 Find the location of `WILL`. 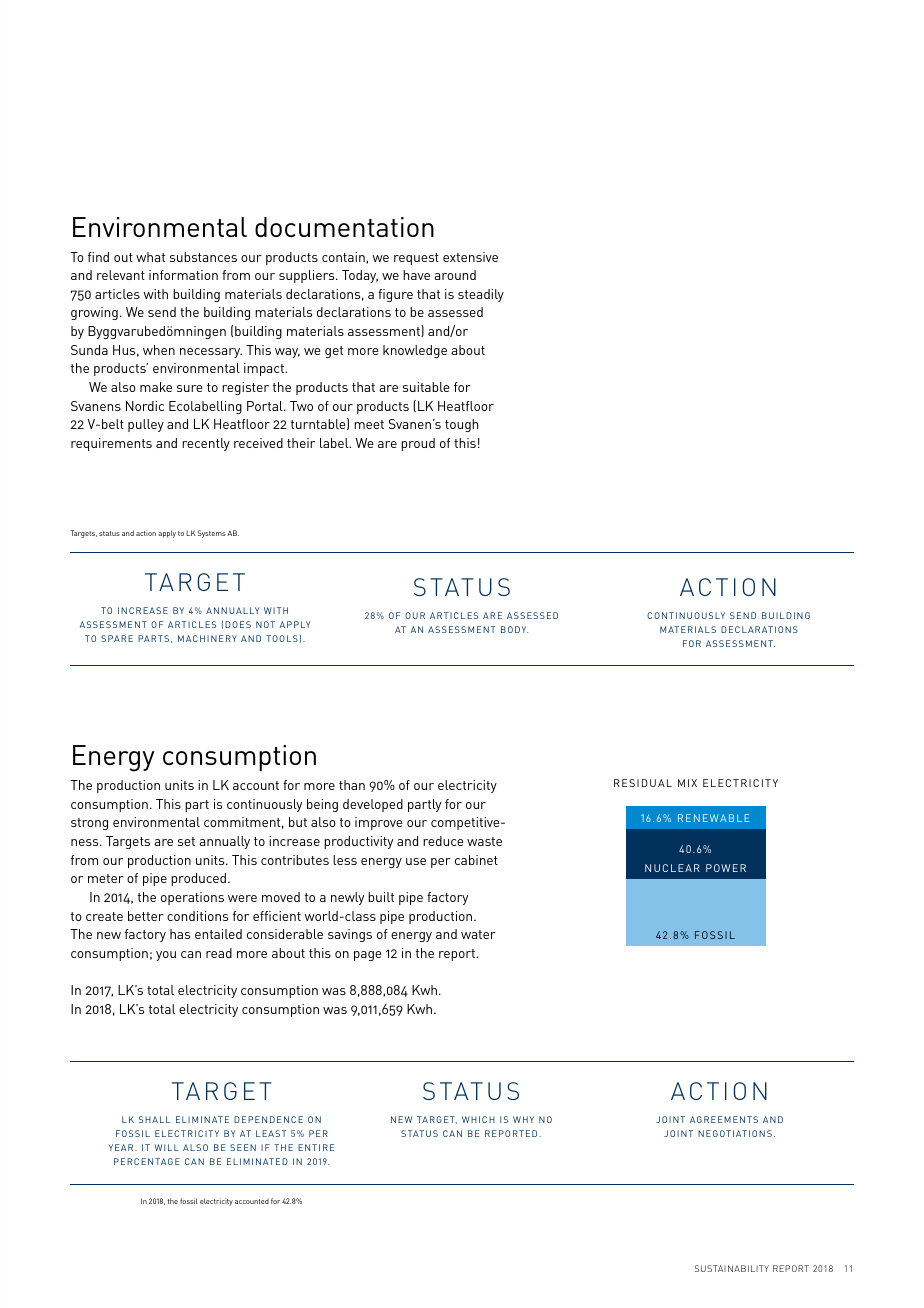

WILL is located at coordinates (167, 1147).
